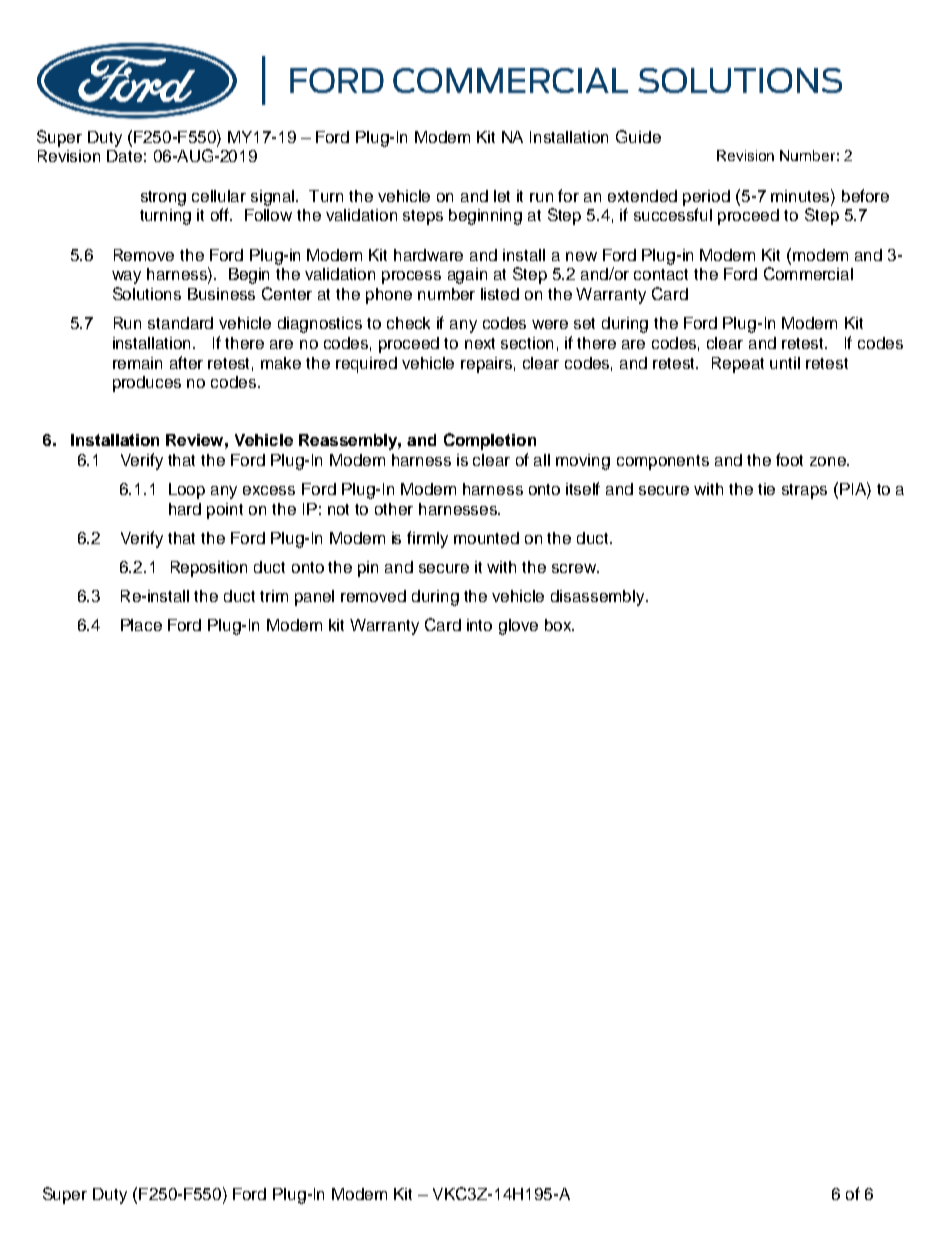  Describe the element at coordinates (186, 362) in the image. I see `after` at that location.
